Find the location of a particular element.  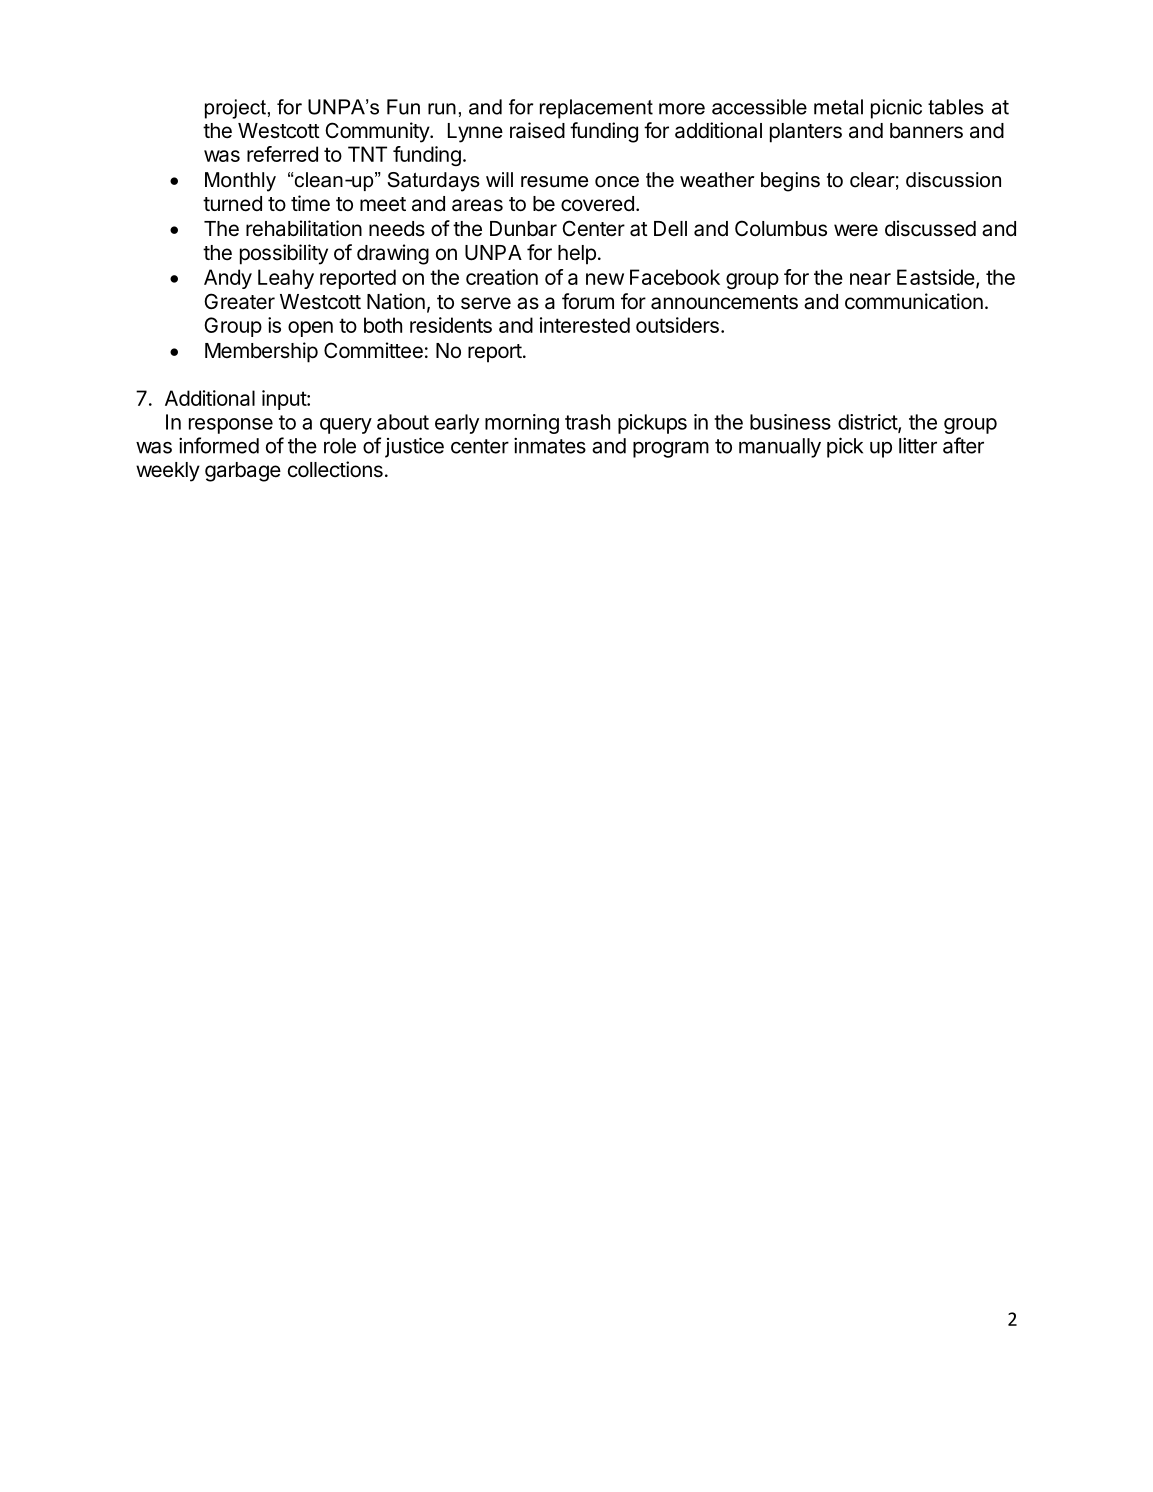

near is located at coordinates (870, 279).
